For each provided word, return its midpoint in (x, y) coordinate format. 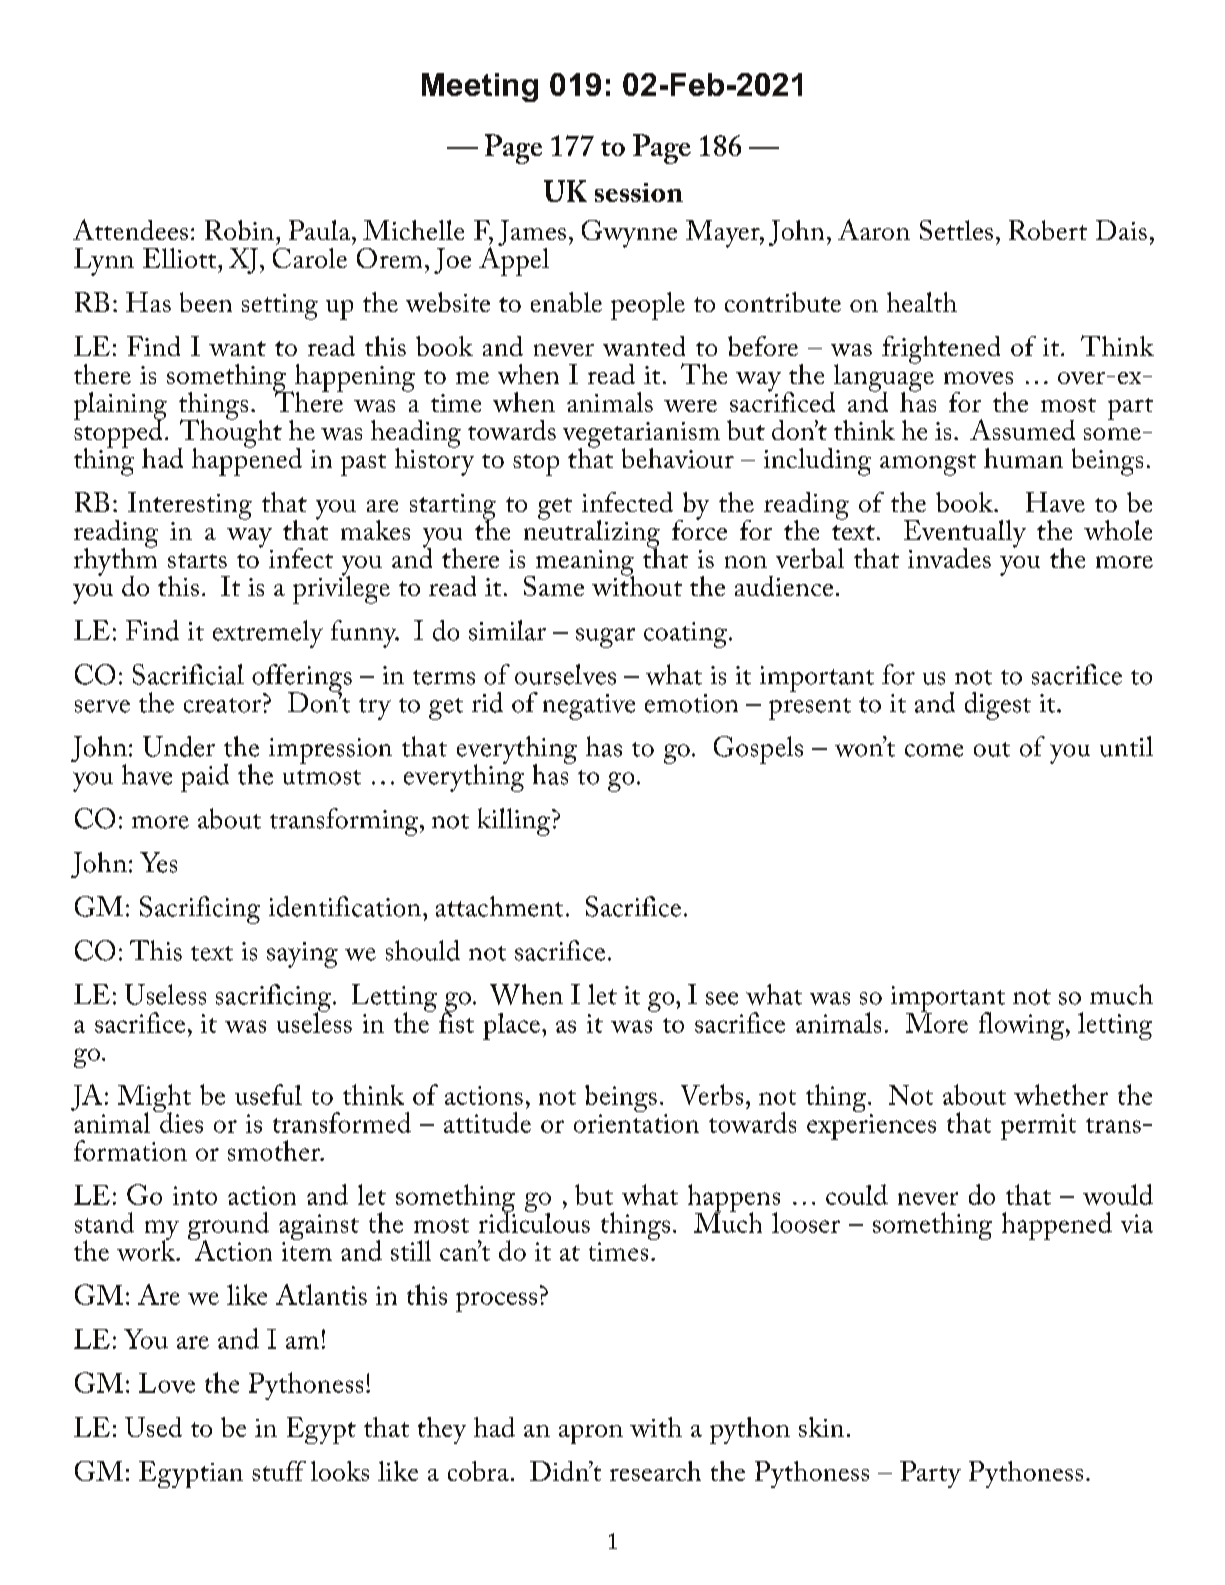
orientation (636, 1123)
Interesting (190, 506)
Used (153, 1427)
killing (515, 822)
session (639, 192)
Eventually (965, 535)
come (934, 750)
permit (1038, 1127)
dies (180, 1121)
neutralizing (592, 533)
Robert (1048, 230)
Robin (239, 230)
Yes (158, 862)
